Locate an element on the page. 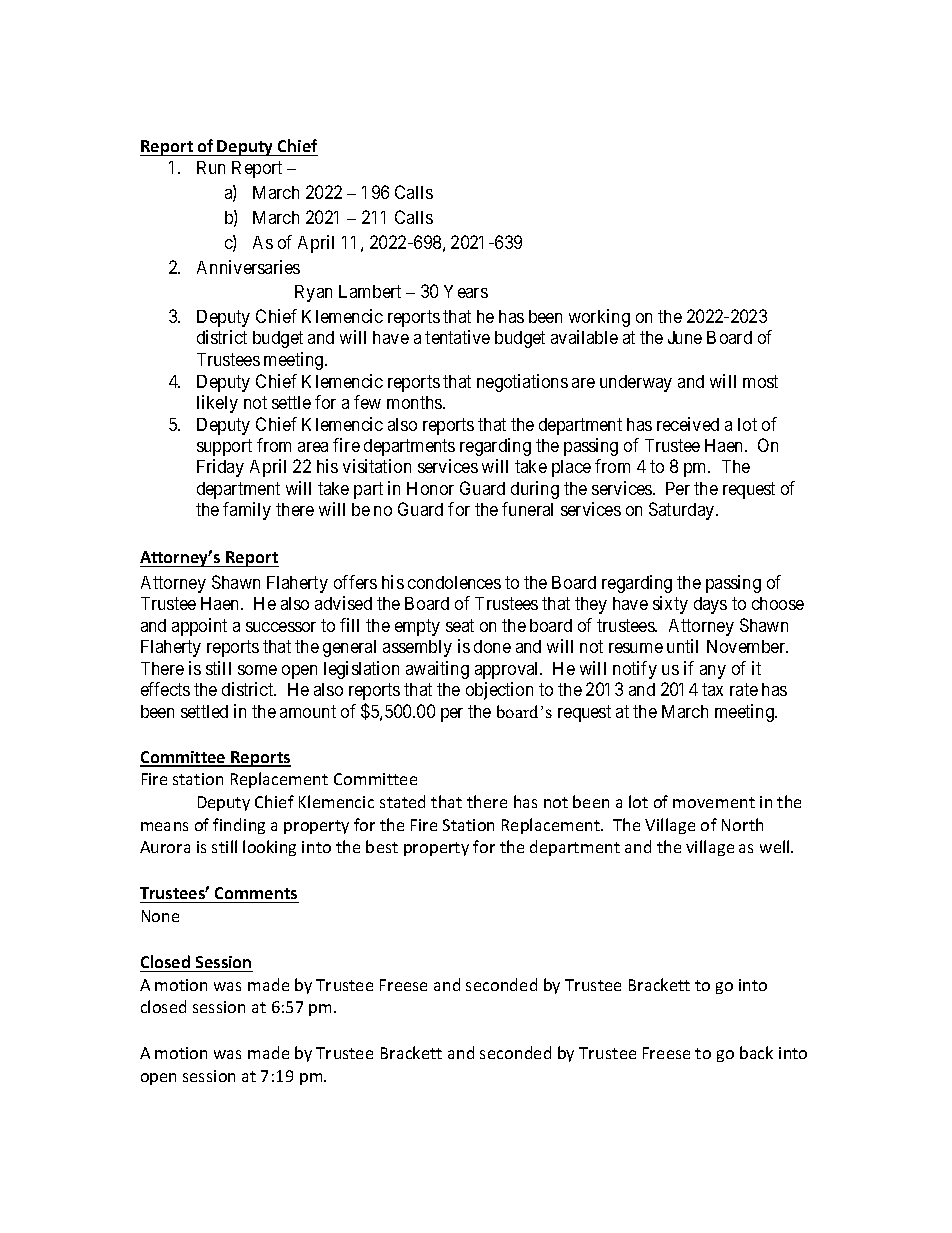 Image resolution: width=952 pixels, height=1233 pixels. appoint is located at coordinates (199, 627).
